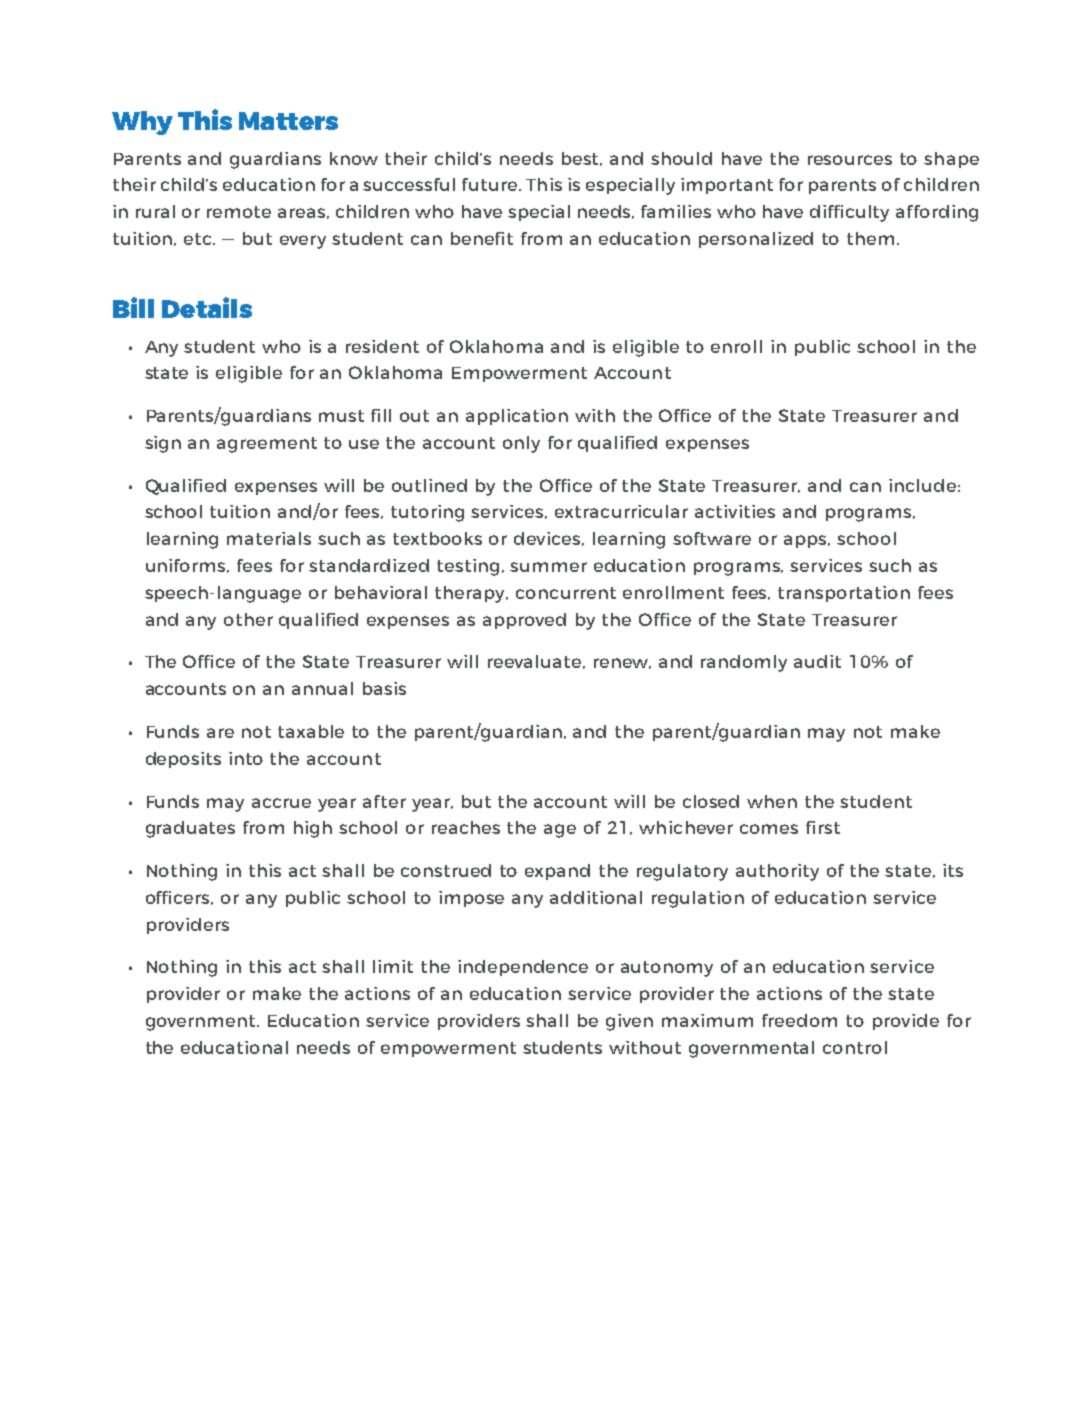  I want to click on control, so click(855, 1047).
